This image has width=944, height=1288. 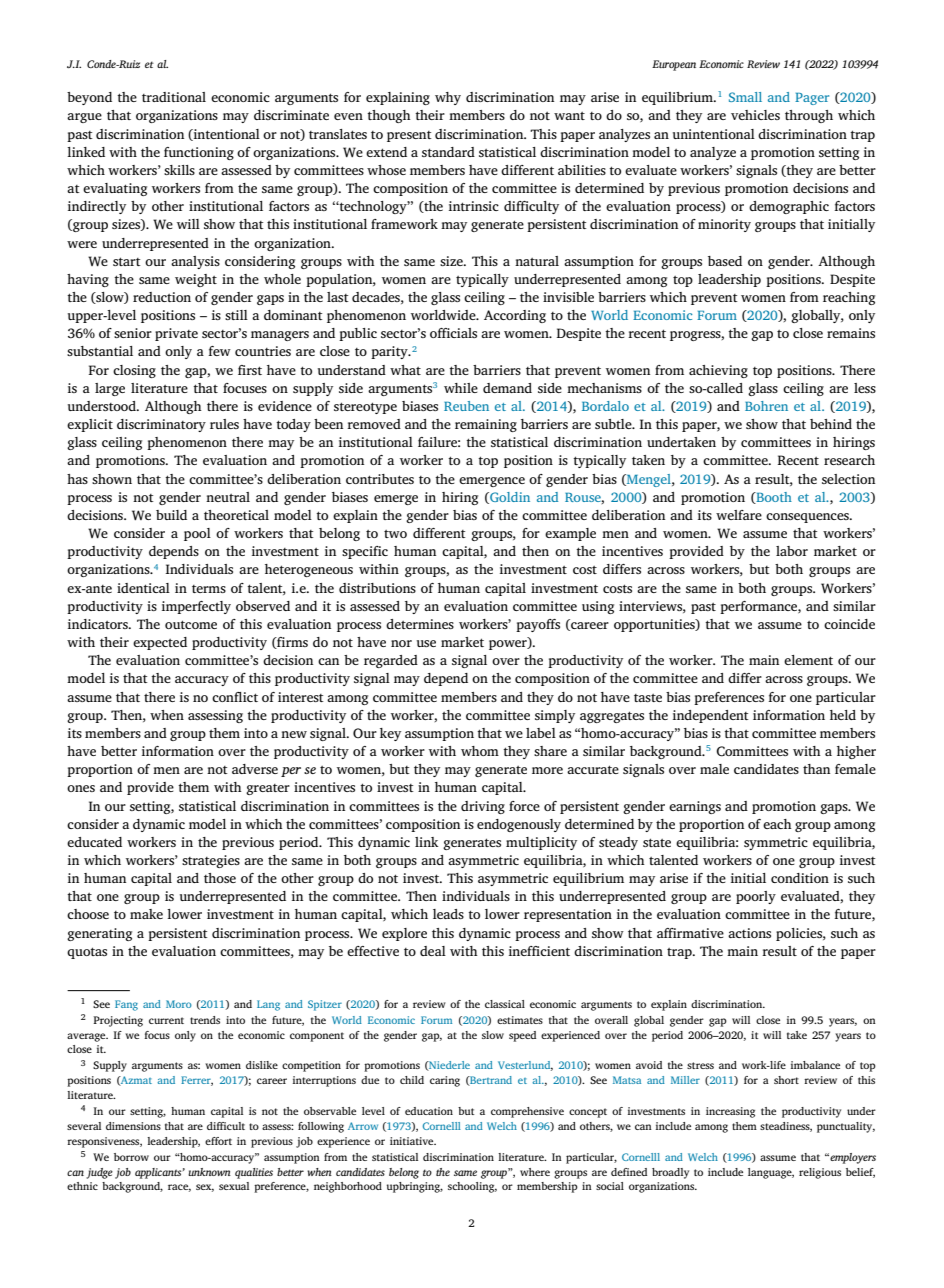 I want to click on outcome, so click(x=191, y=624).
